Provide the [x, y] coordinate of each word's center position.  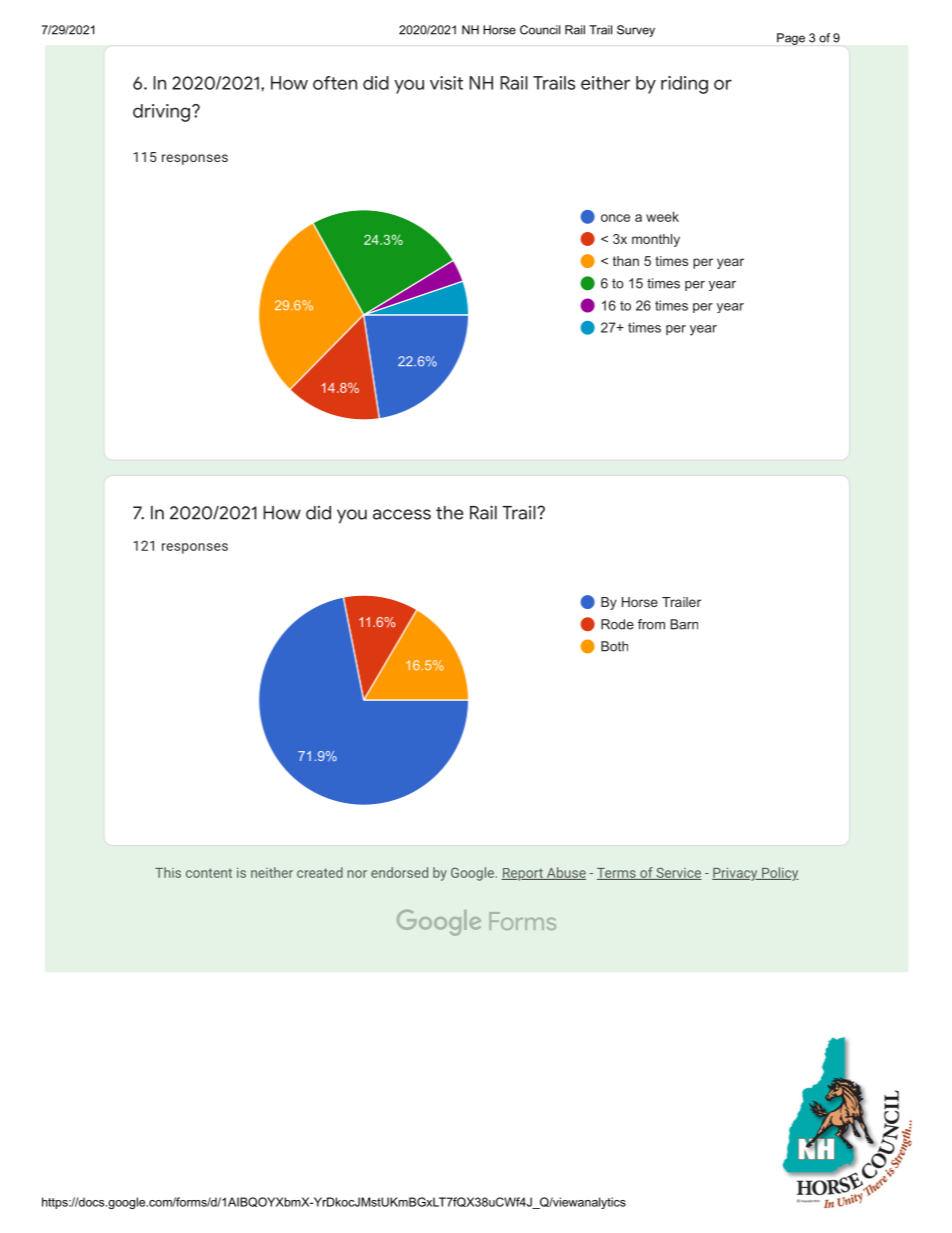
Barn [684, 624]
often [335, 83]
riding [684, 85]
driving [161, 113]
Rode [617, 624]
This [168, 872]
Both [614, 646]
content [209, 873]
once [615, 218]
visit [446, 83]
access [402, 514]
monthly [656, 240]
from [651, 624]
